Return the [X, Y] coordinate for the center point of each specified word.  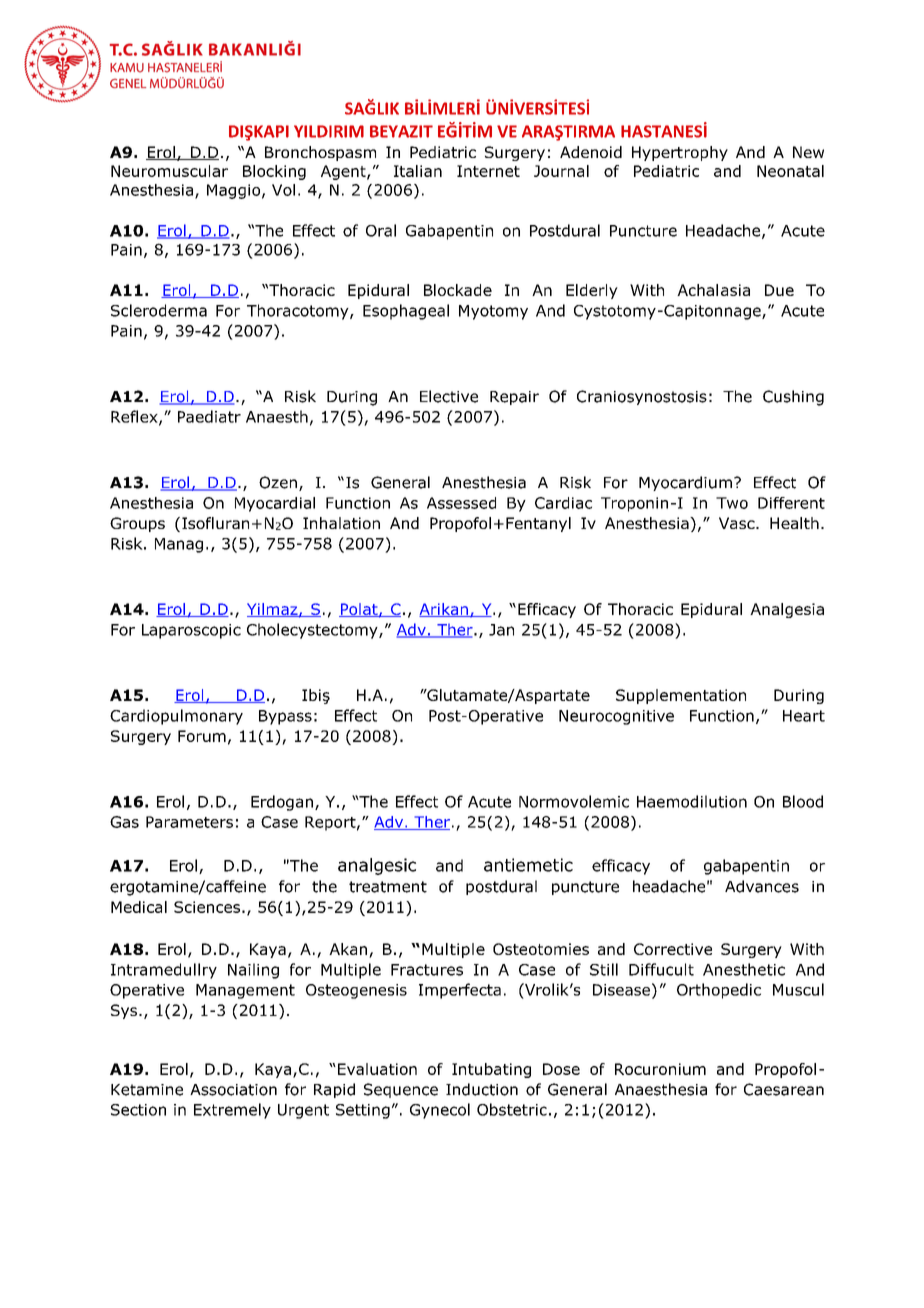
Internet [488, 171]
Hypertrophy [680, 153]
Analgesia [787, 610]
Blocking [274, 172]
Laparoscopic [191, 631]
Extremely [232, 1111]
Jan [501, 630]
